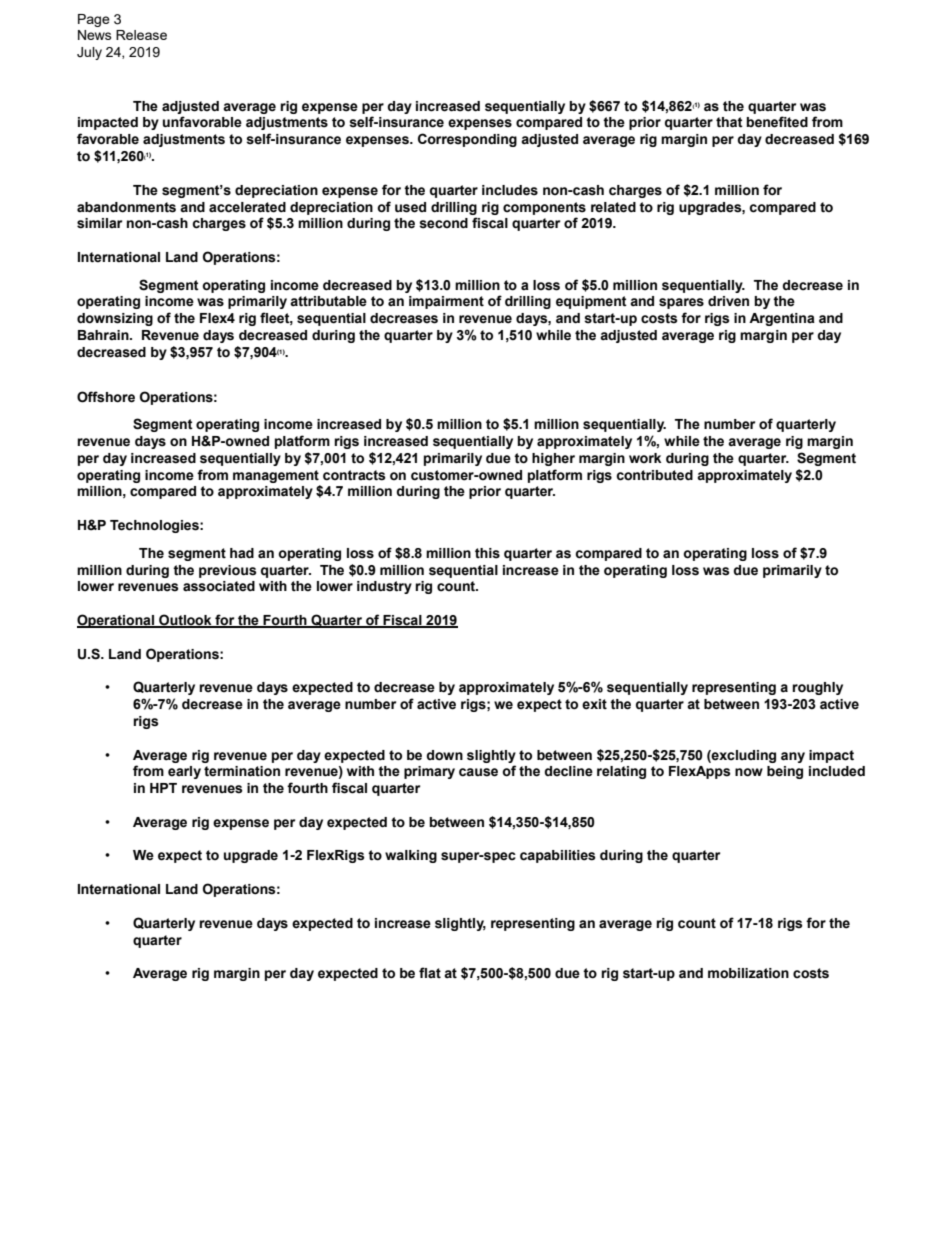 The image size is (952, 1233). Describe the element at coordinates (729, 122) in the screenshot. I see `that` at that location.
